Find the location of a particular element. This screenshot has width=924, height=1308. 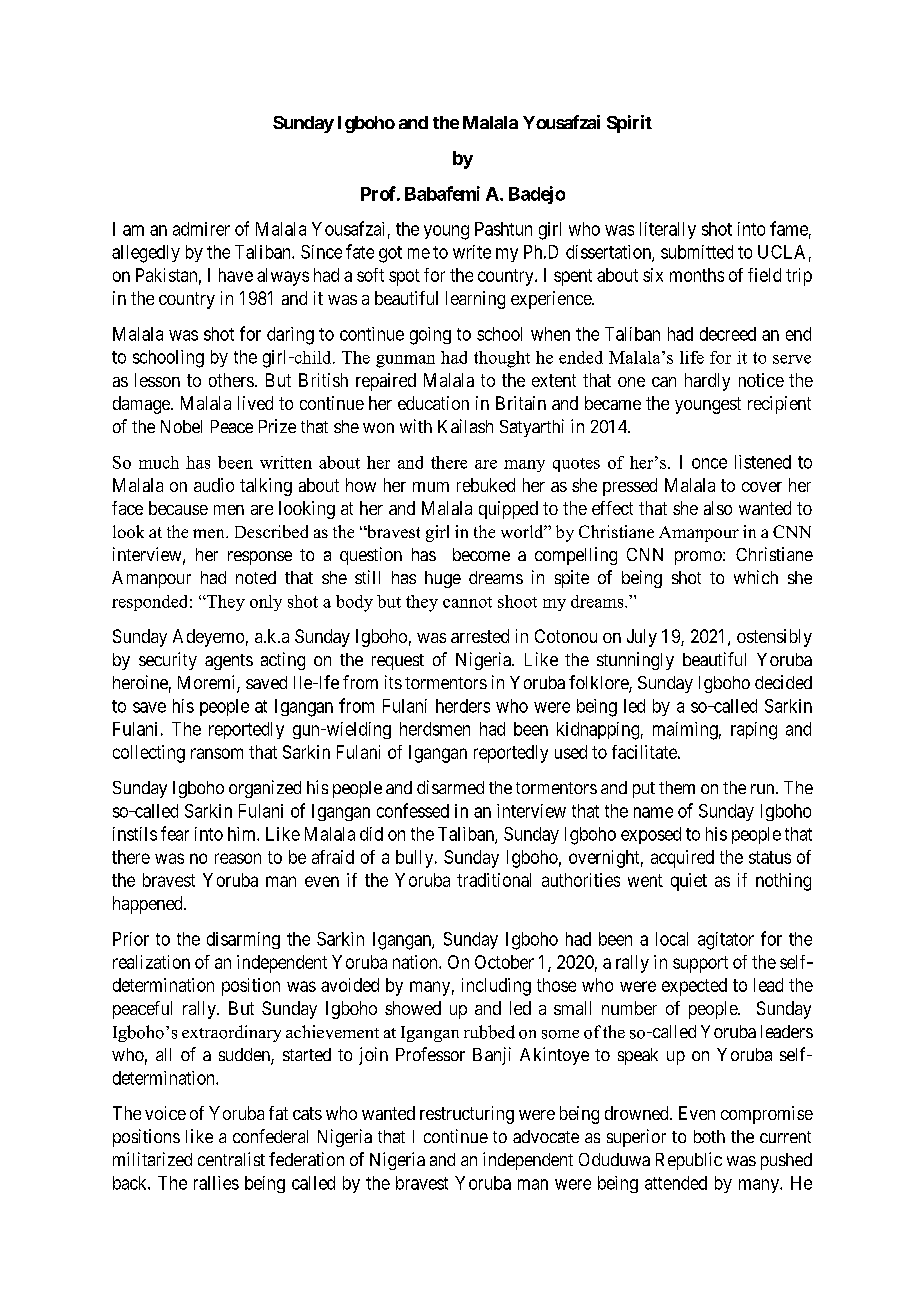

admirer is located at coordinates (201, 229).
